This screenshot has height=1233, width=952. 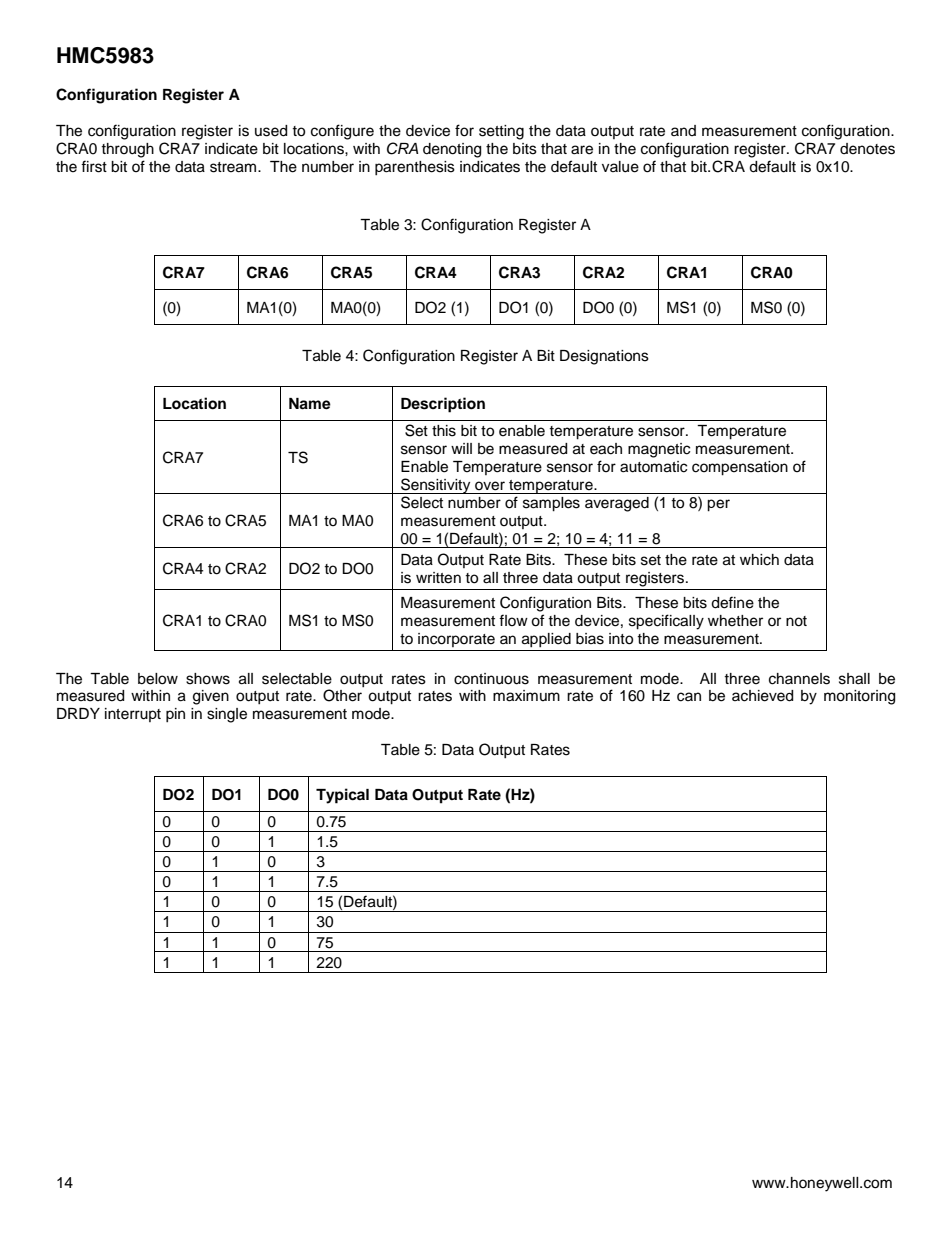 What do you see at coordinates (310, 404) in the screenshot?
I see `Name` at bounding box center [310, 404].
